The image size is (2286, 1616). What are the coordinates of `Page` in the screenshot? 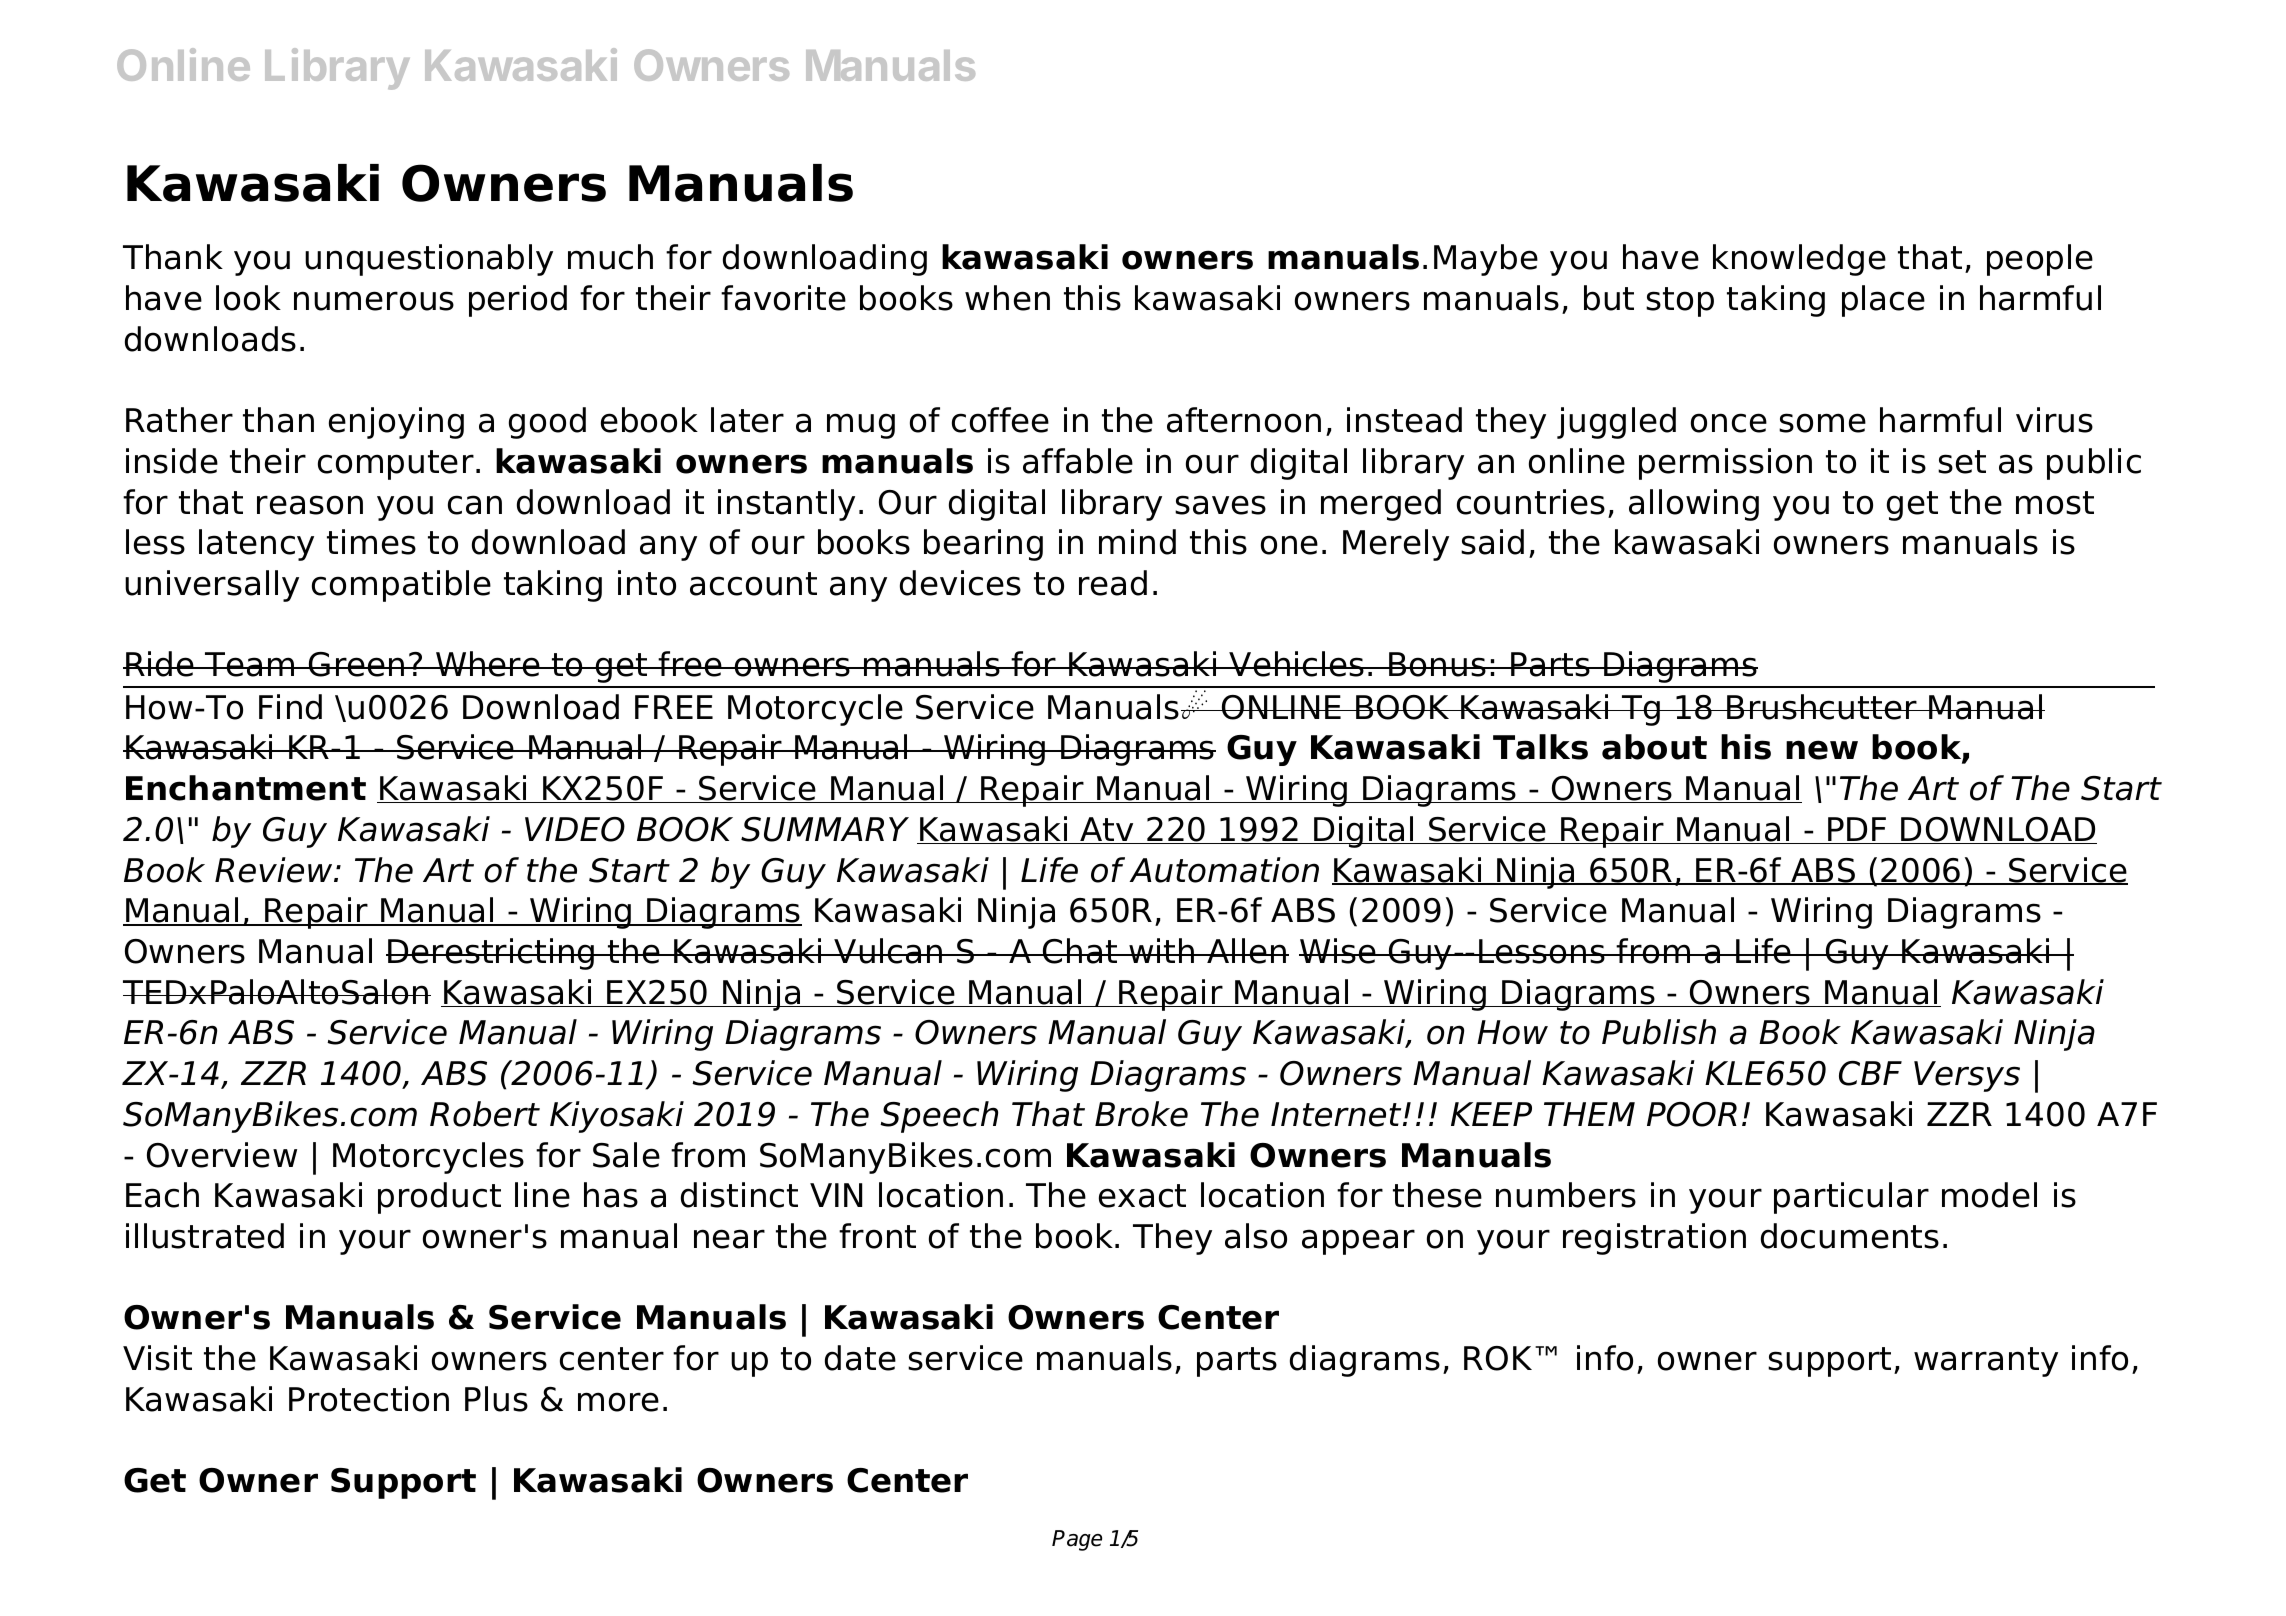 It's located at (1077, 1540).
